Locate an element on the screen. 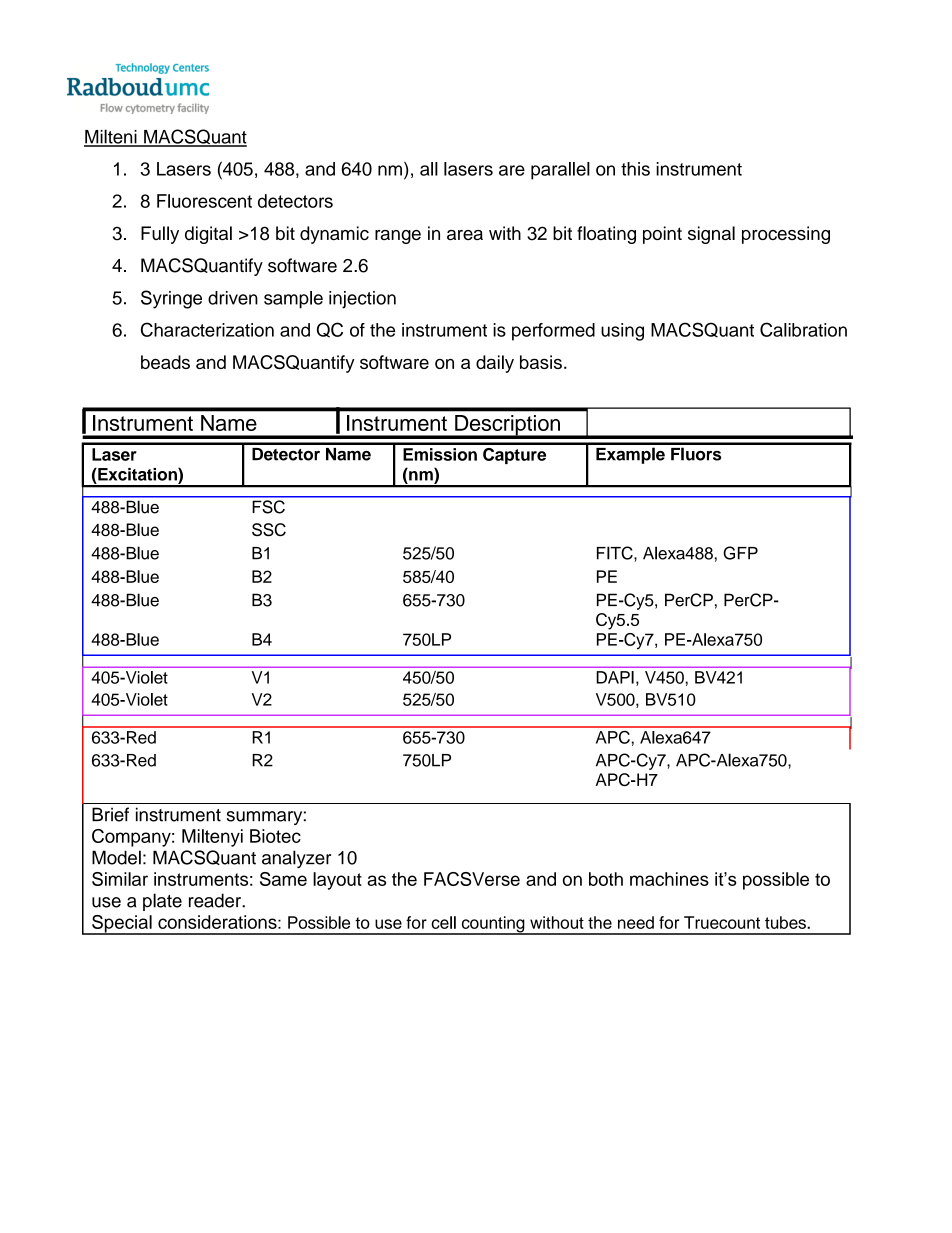  plate is located at coordinates (162, 902).
